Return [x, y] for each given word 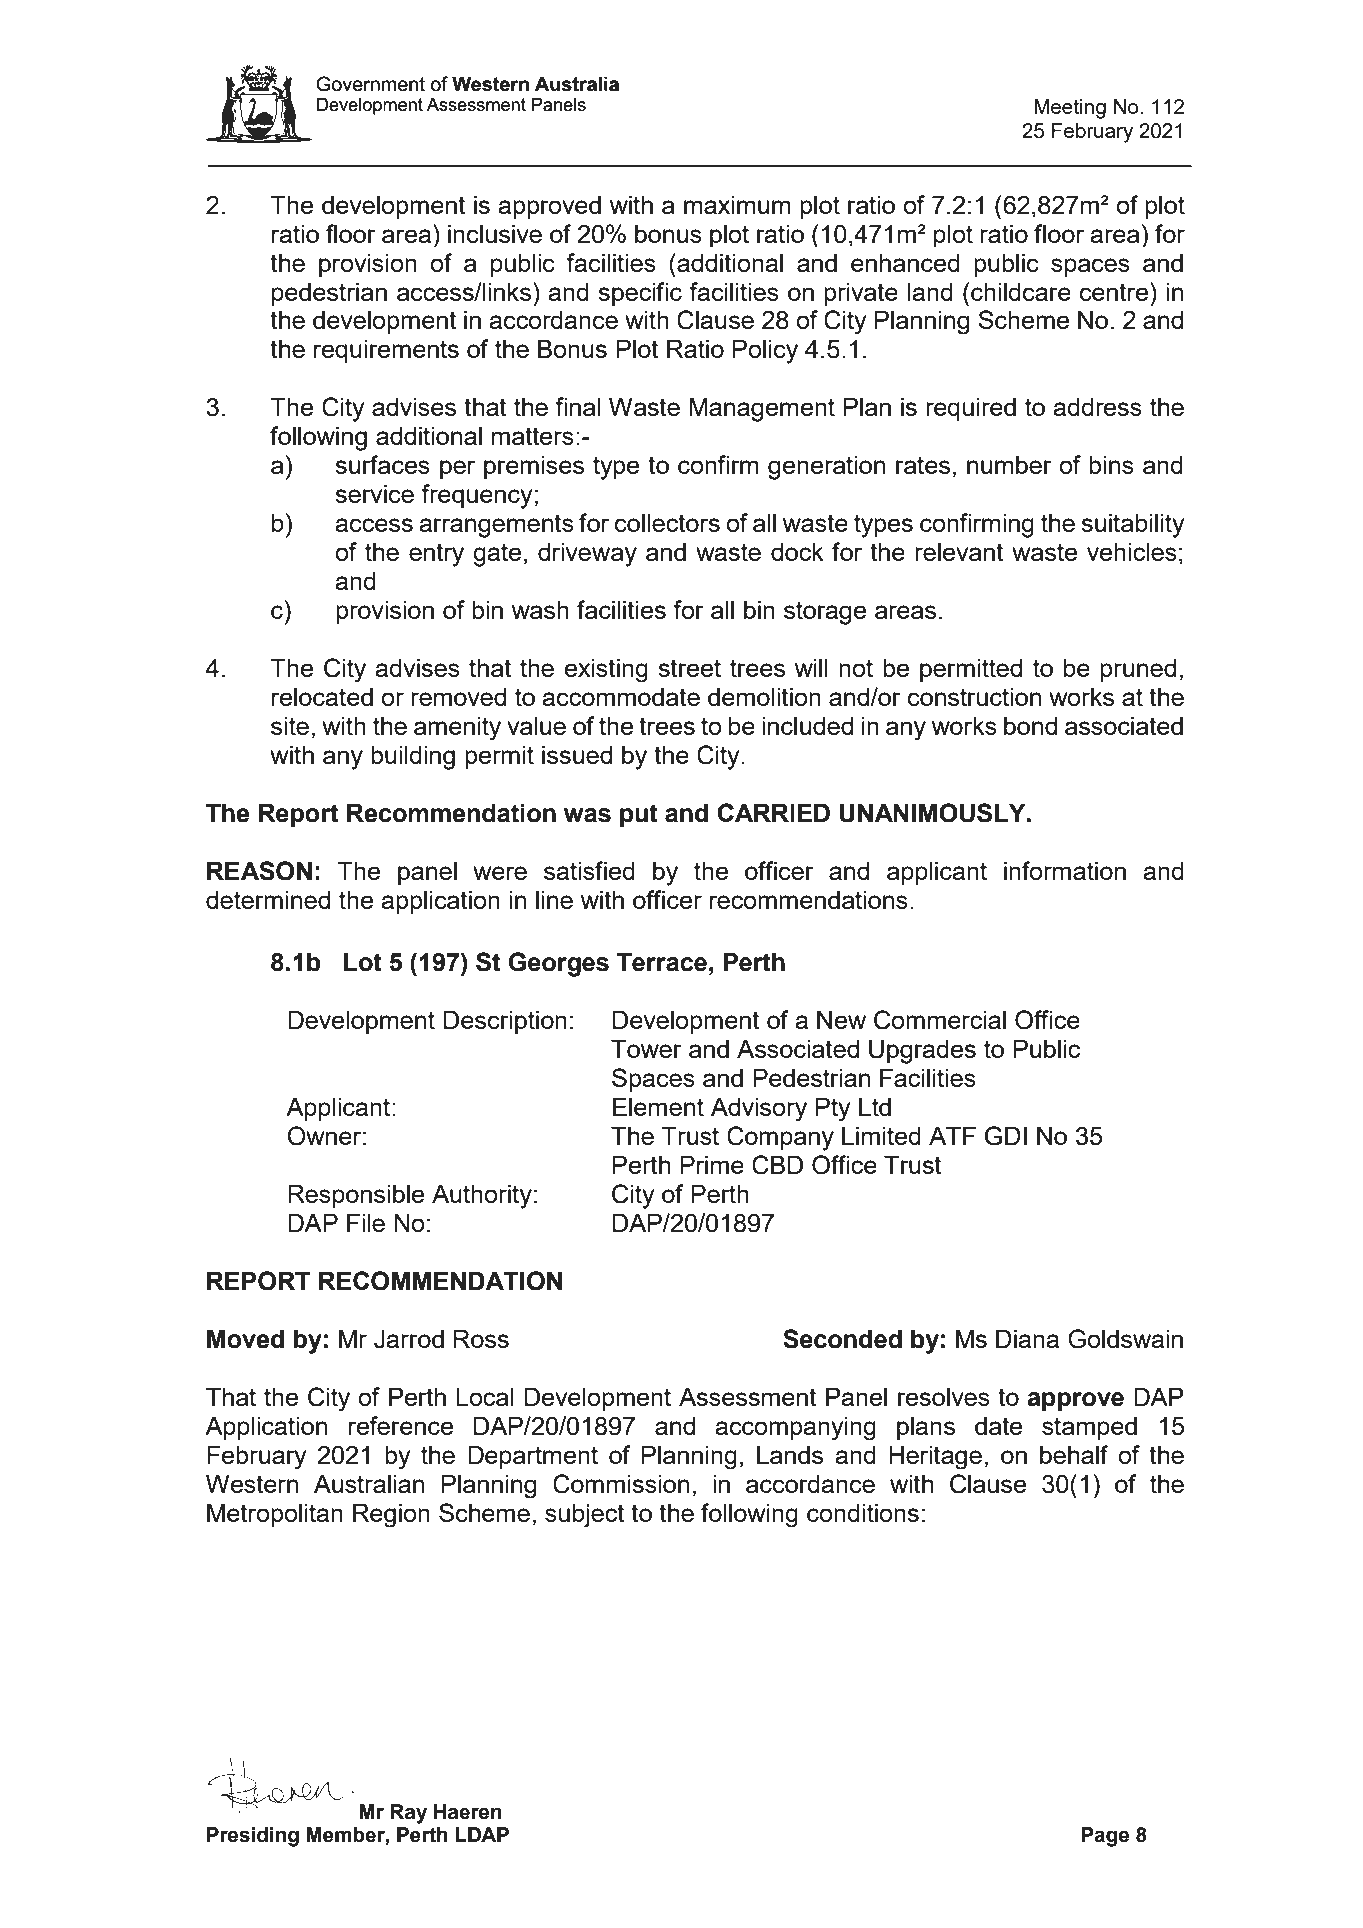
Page [1105, 1837]
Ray [408, 1814]
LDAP [482, 1834]
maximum [737, 204]
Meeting [1070, 109]
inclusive [495, 233]
